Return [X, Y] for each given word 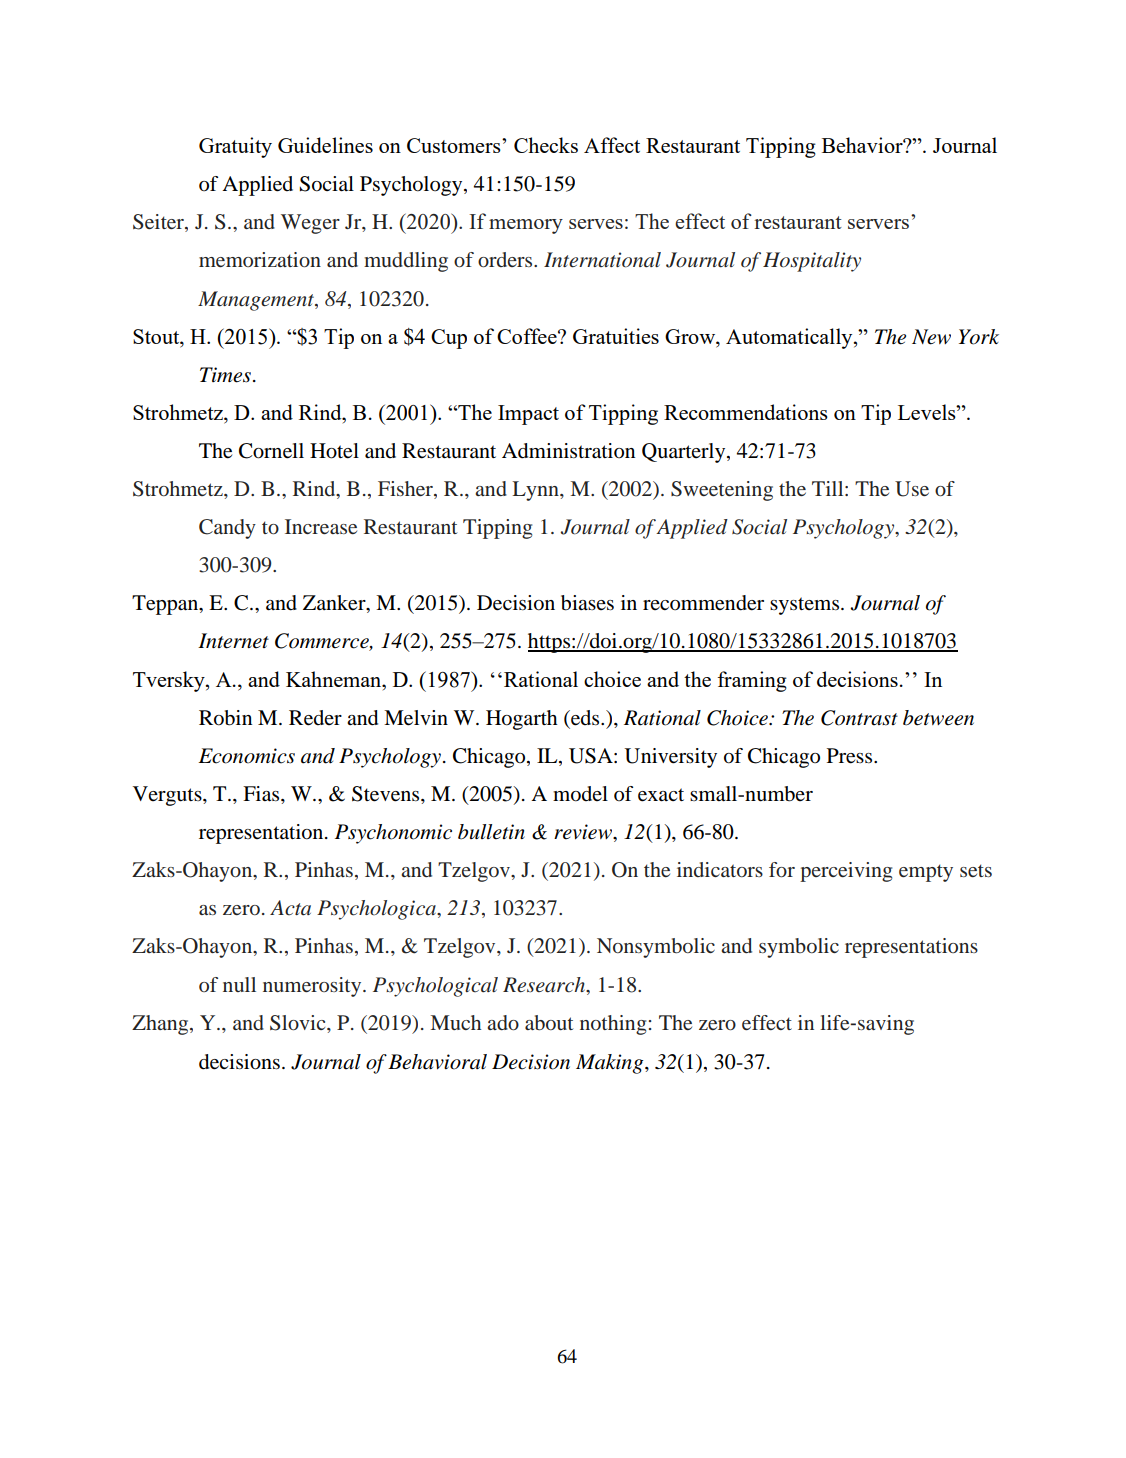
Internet [233, 641]
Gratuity [235, 147]
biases [587, 603]
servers [878, 224]
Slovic [299, 1023]
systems [806, 606]
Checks [546, 145]
